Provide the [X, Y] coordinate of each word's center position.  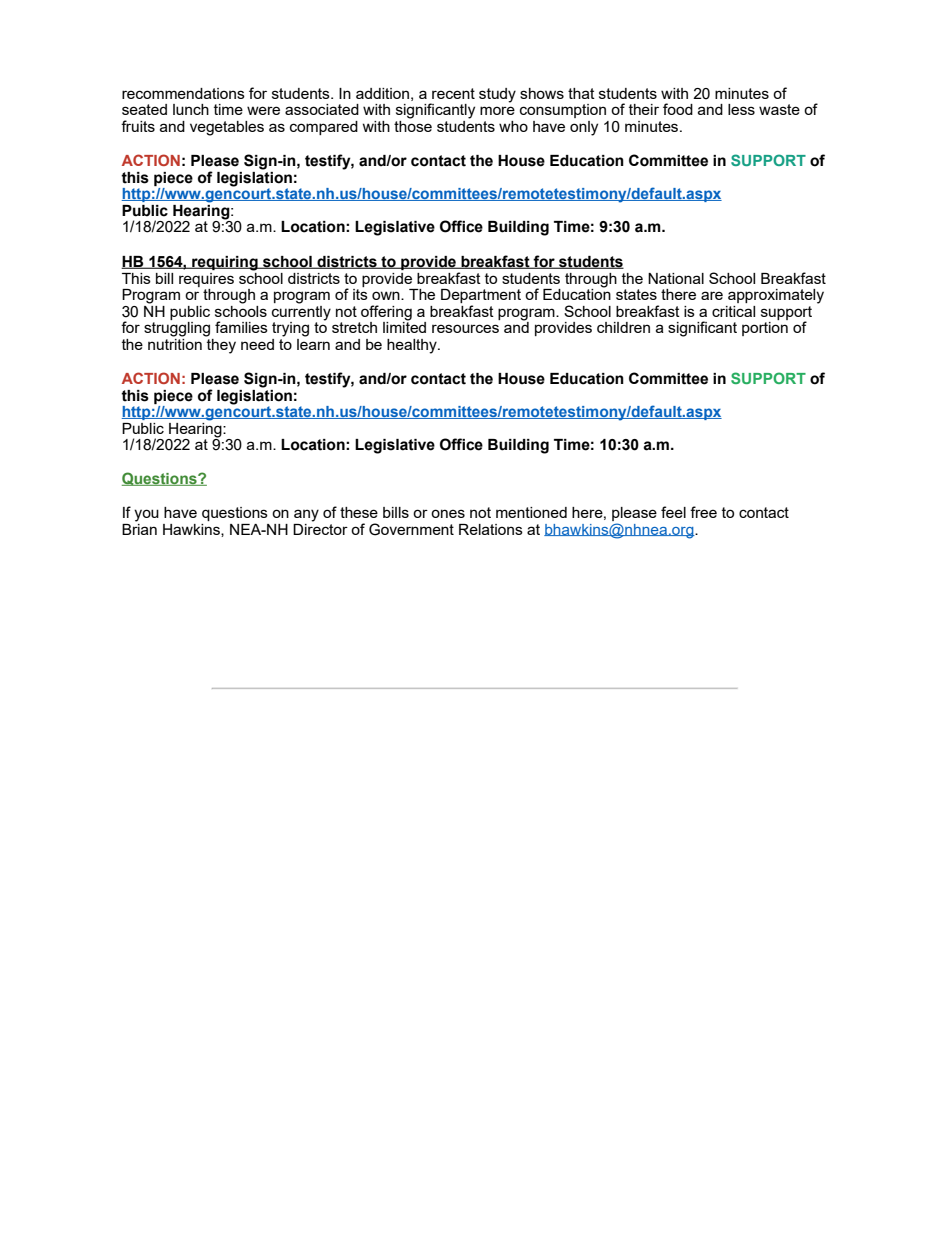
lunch [191, 109]
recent [453, 93]
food [678, 109]
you [146, 515]
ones [448, 513]
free [703, 512]
